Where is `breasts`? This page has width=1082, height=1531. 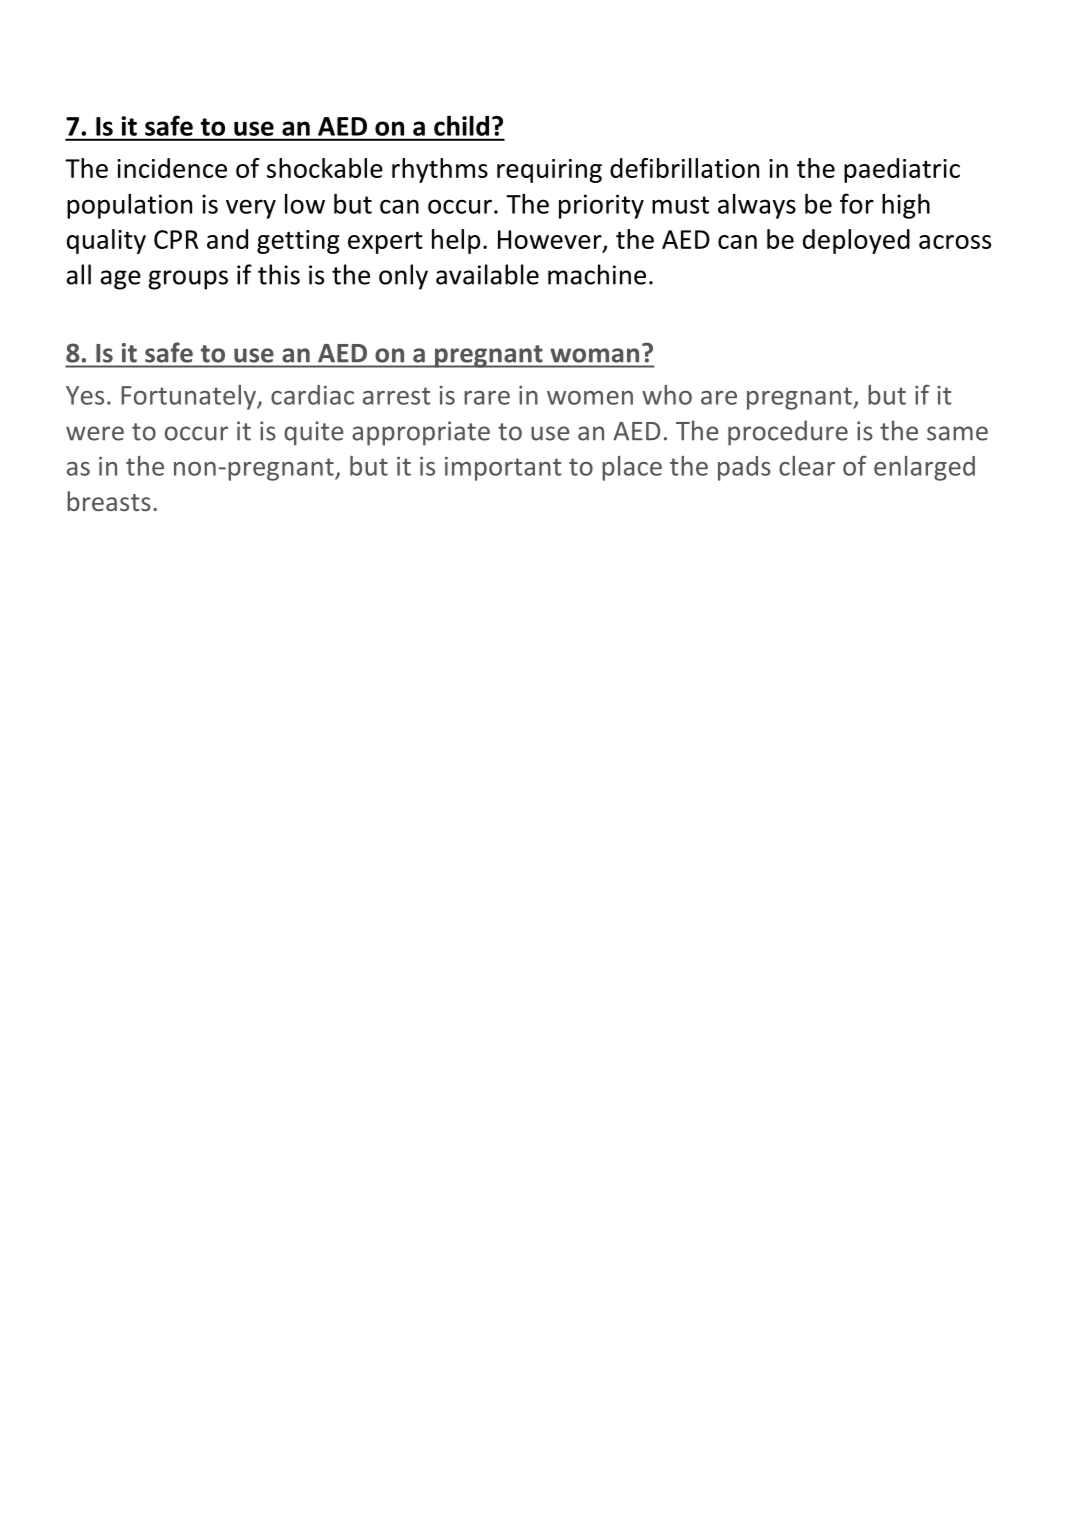
breasts is located at coordinates (109, 501).
